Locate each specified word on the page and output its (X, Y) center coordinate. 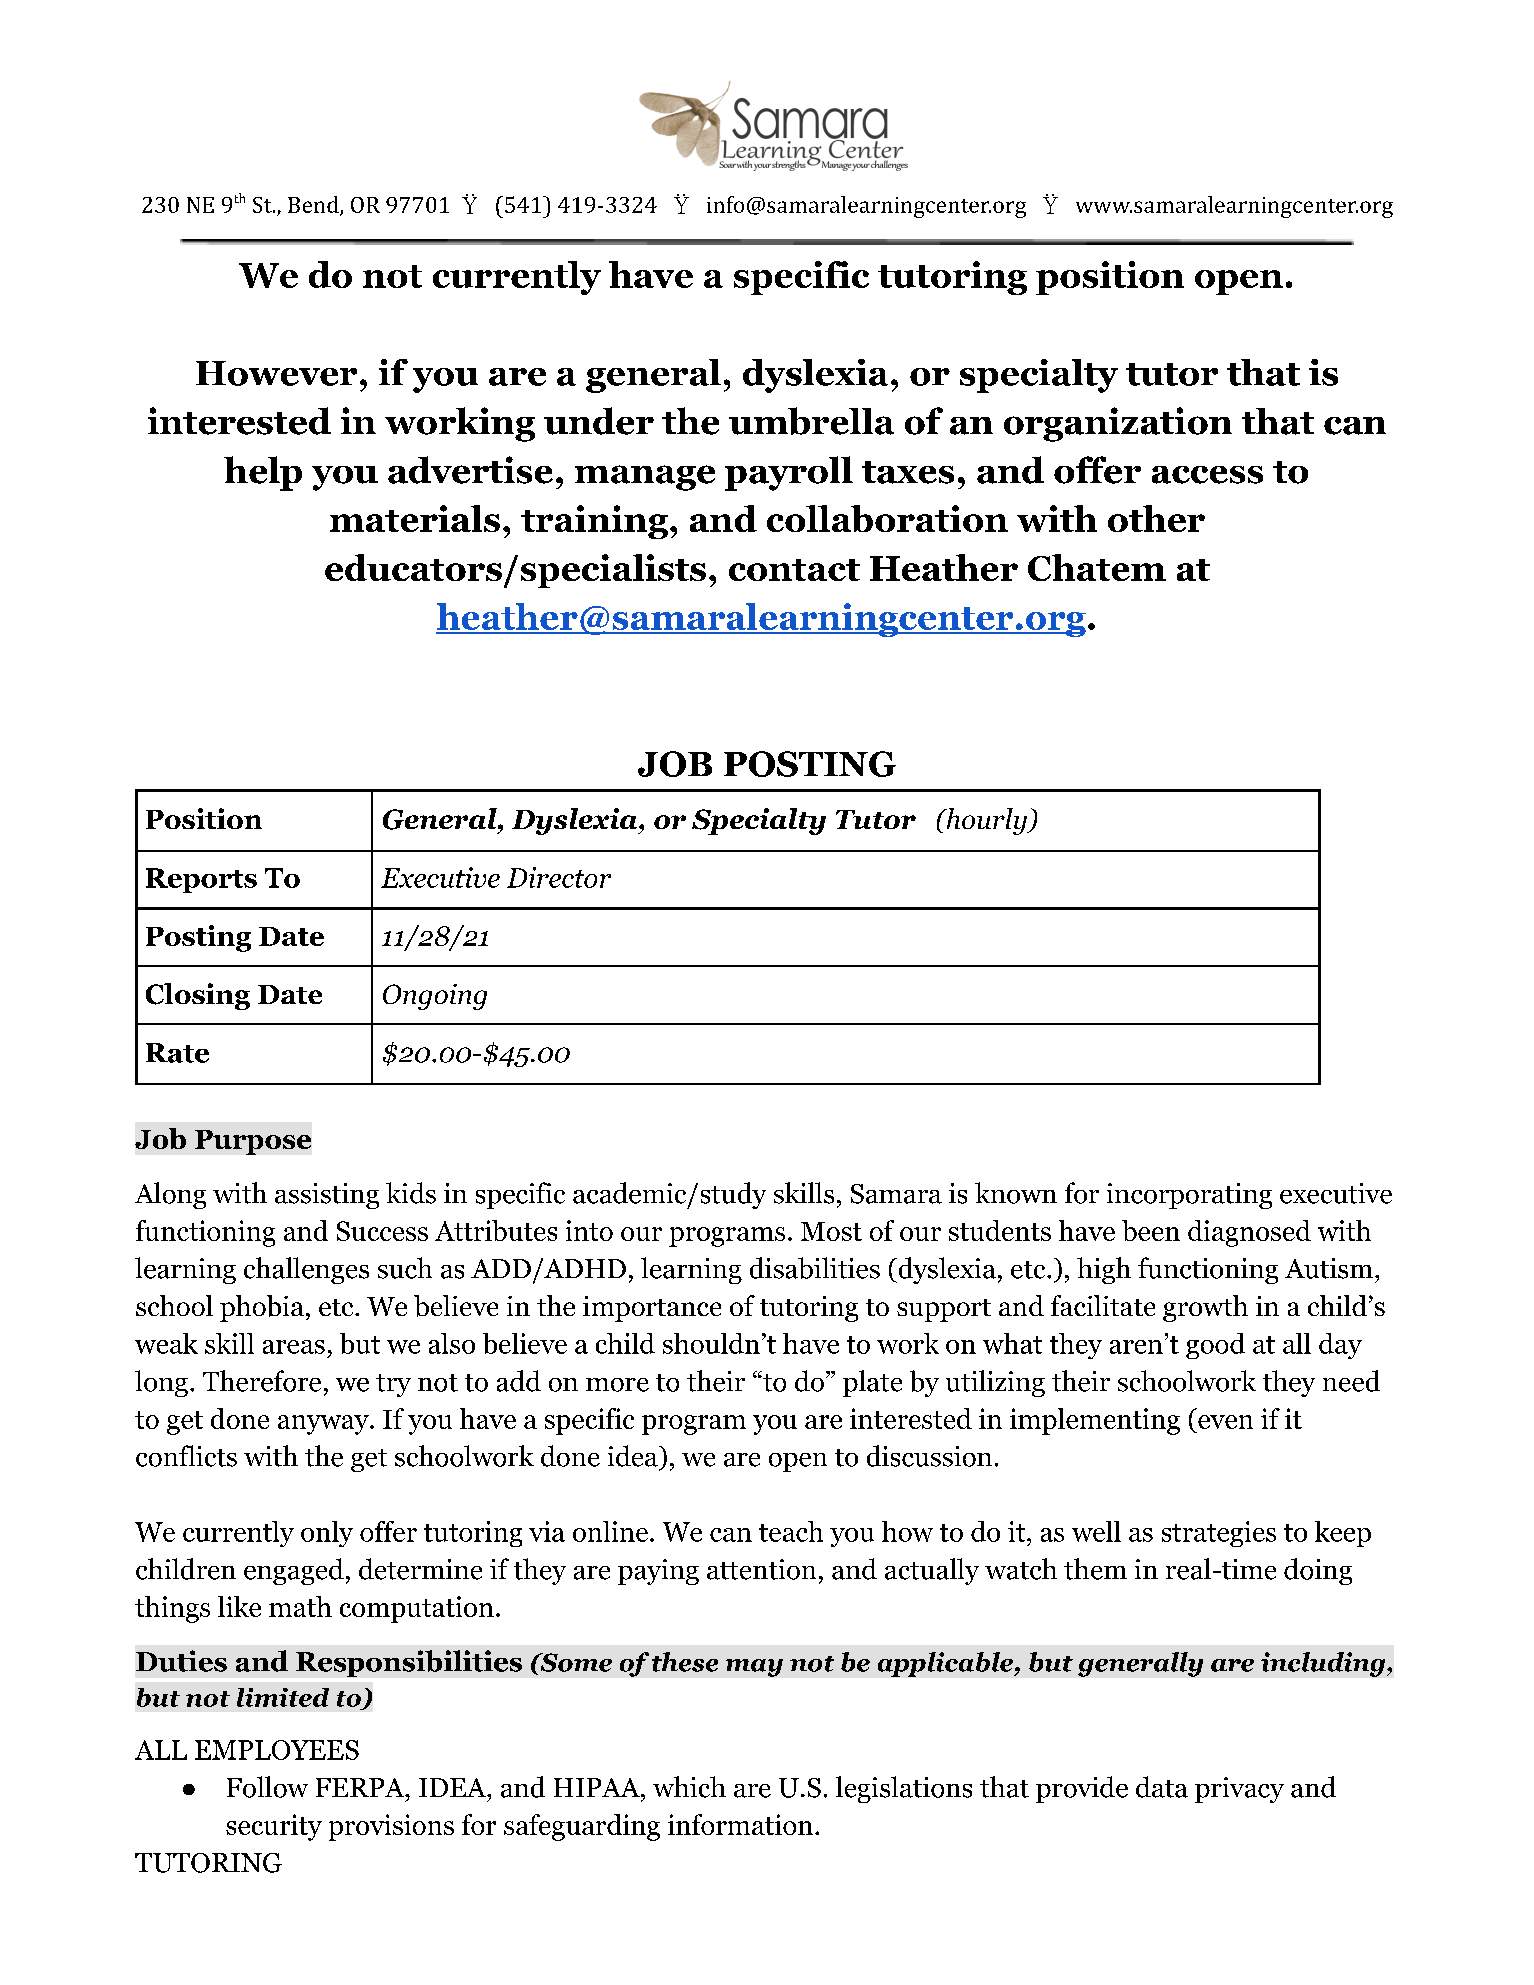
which (689, 1787)
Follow (267, 1787)
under (599, 421)
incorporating (1189, 1196)
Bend (314, 205)
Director (559, 877)
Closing (198, 996)
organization (1118, 424)
